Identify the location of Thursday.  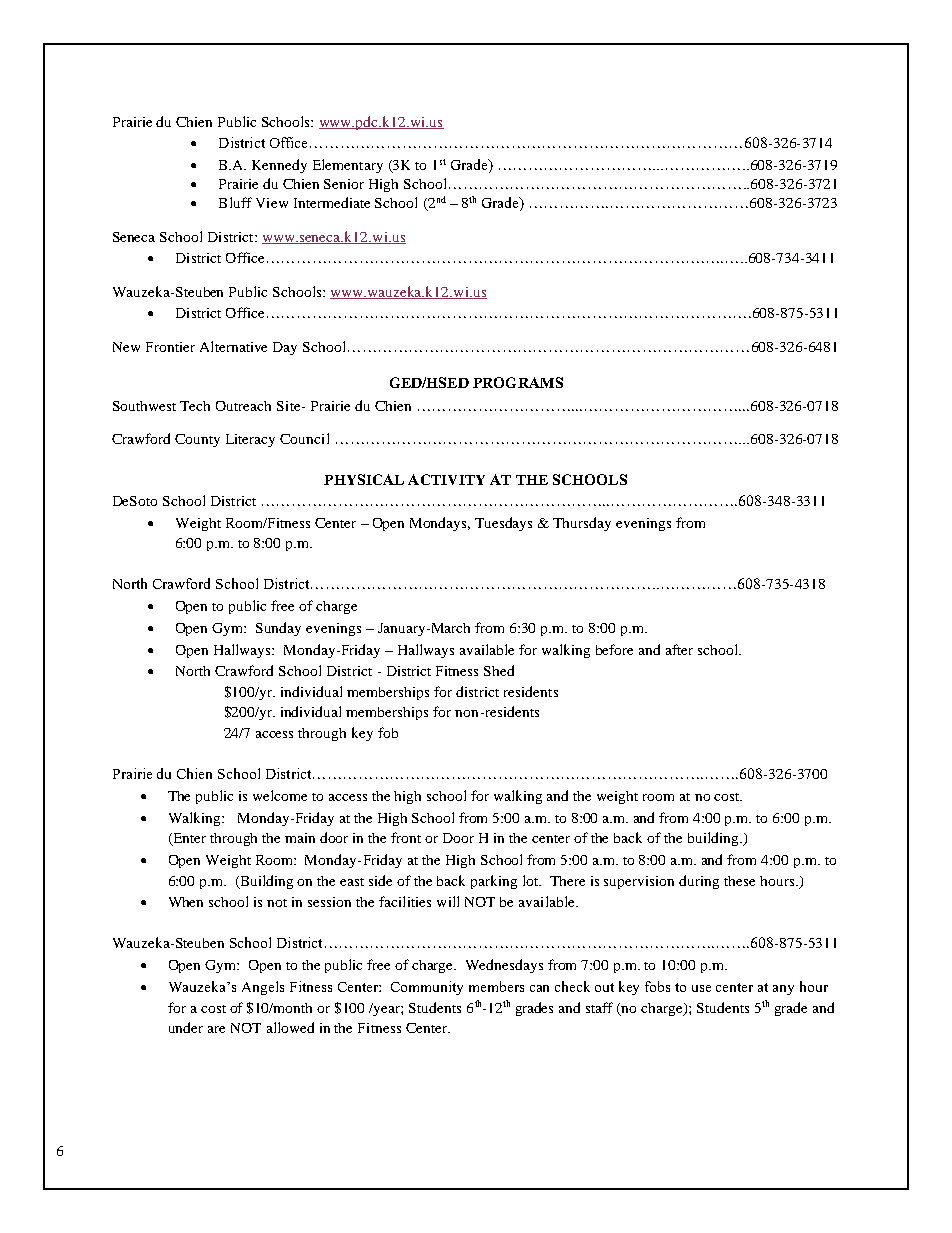
(582, 524).
